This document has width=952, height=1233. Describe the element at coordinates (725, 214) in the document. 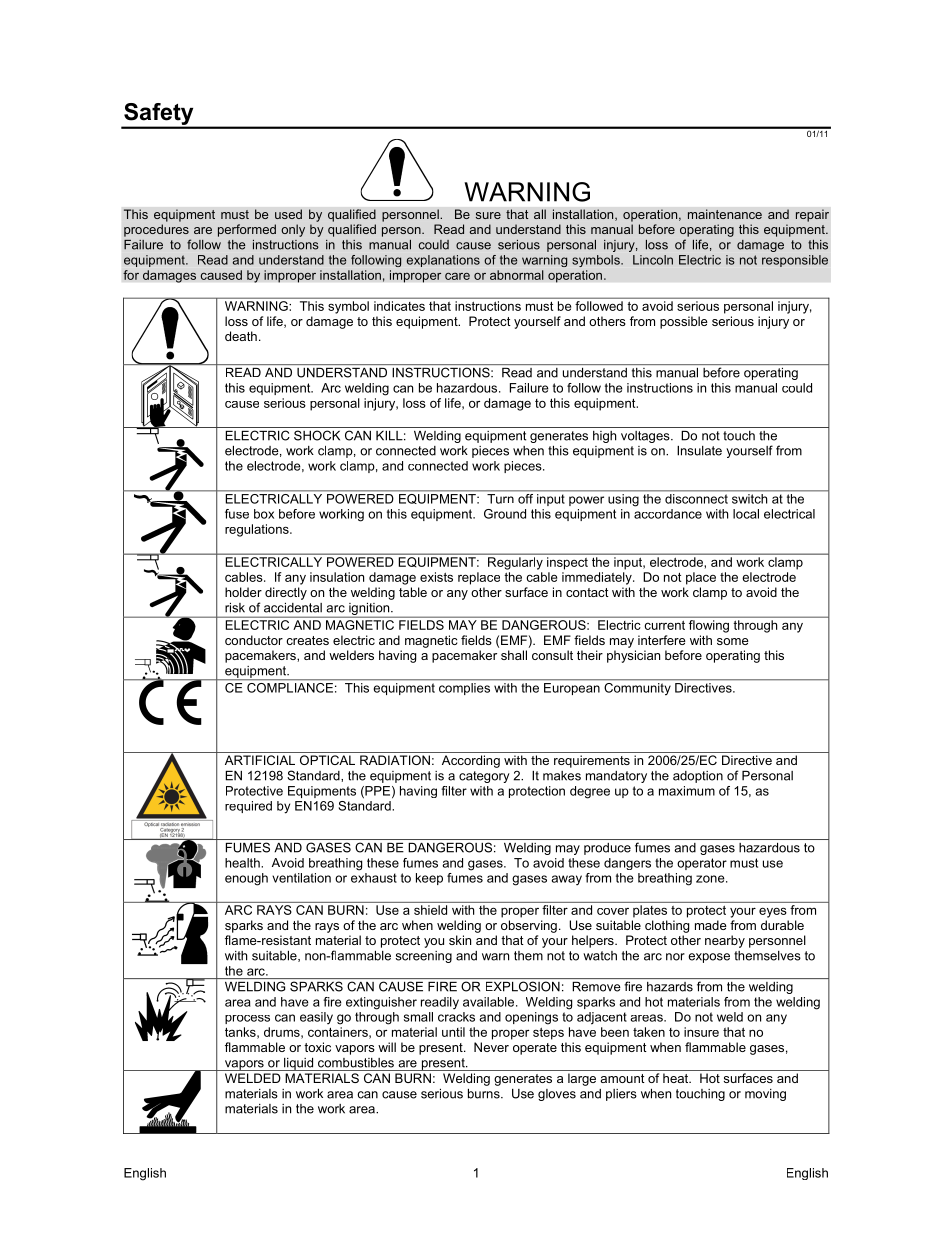

I see `maintenance` at that location.
